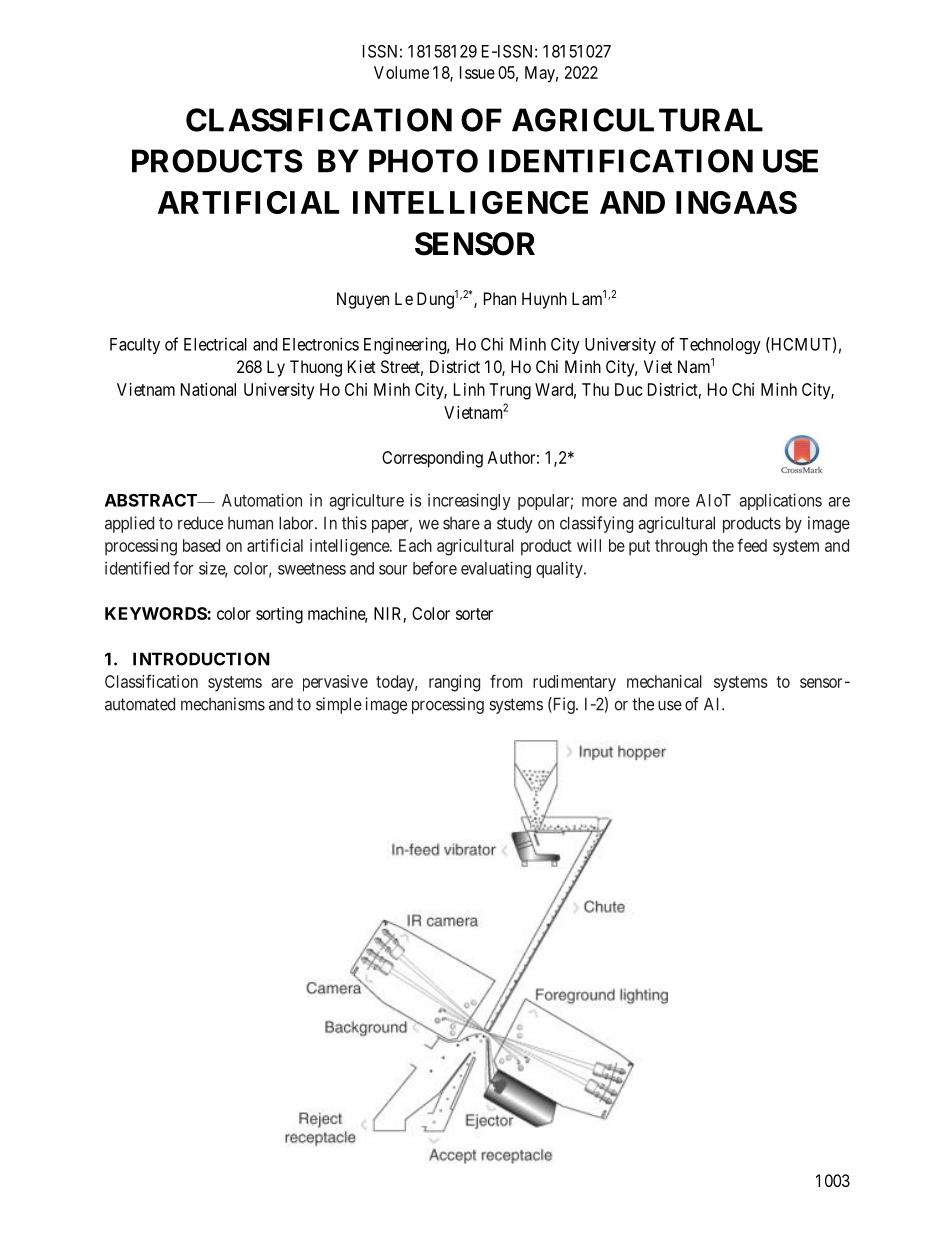  Describe the element at coordinates (720, 346) in the screenshot. I see `Technology` at that location.
